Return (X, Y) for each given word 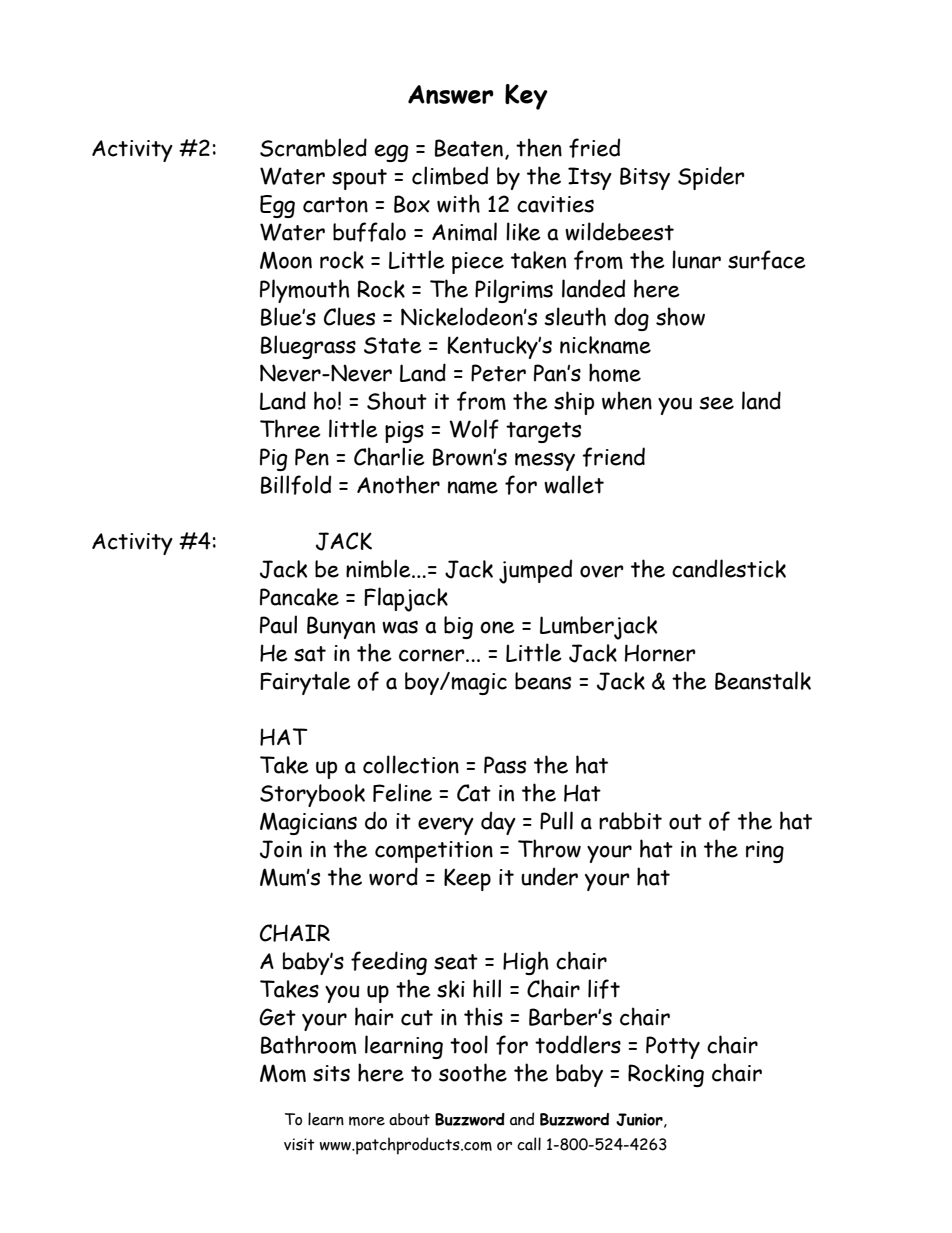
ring (765, 852)
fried (594, 148)
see (716, 403)
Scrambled (313, 147)
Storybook (312, 795)
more (367, 1121)
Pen (312, 457)
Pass (505, 765)
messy (545, 461)
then (539, 147)
